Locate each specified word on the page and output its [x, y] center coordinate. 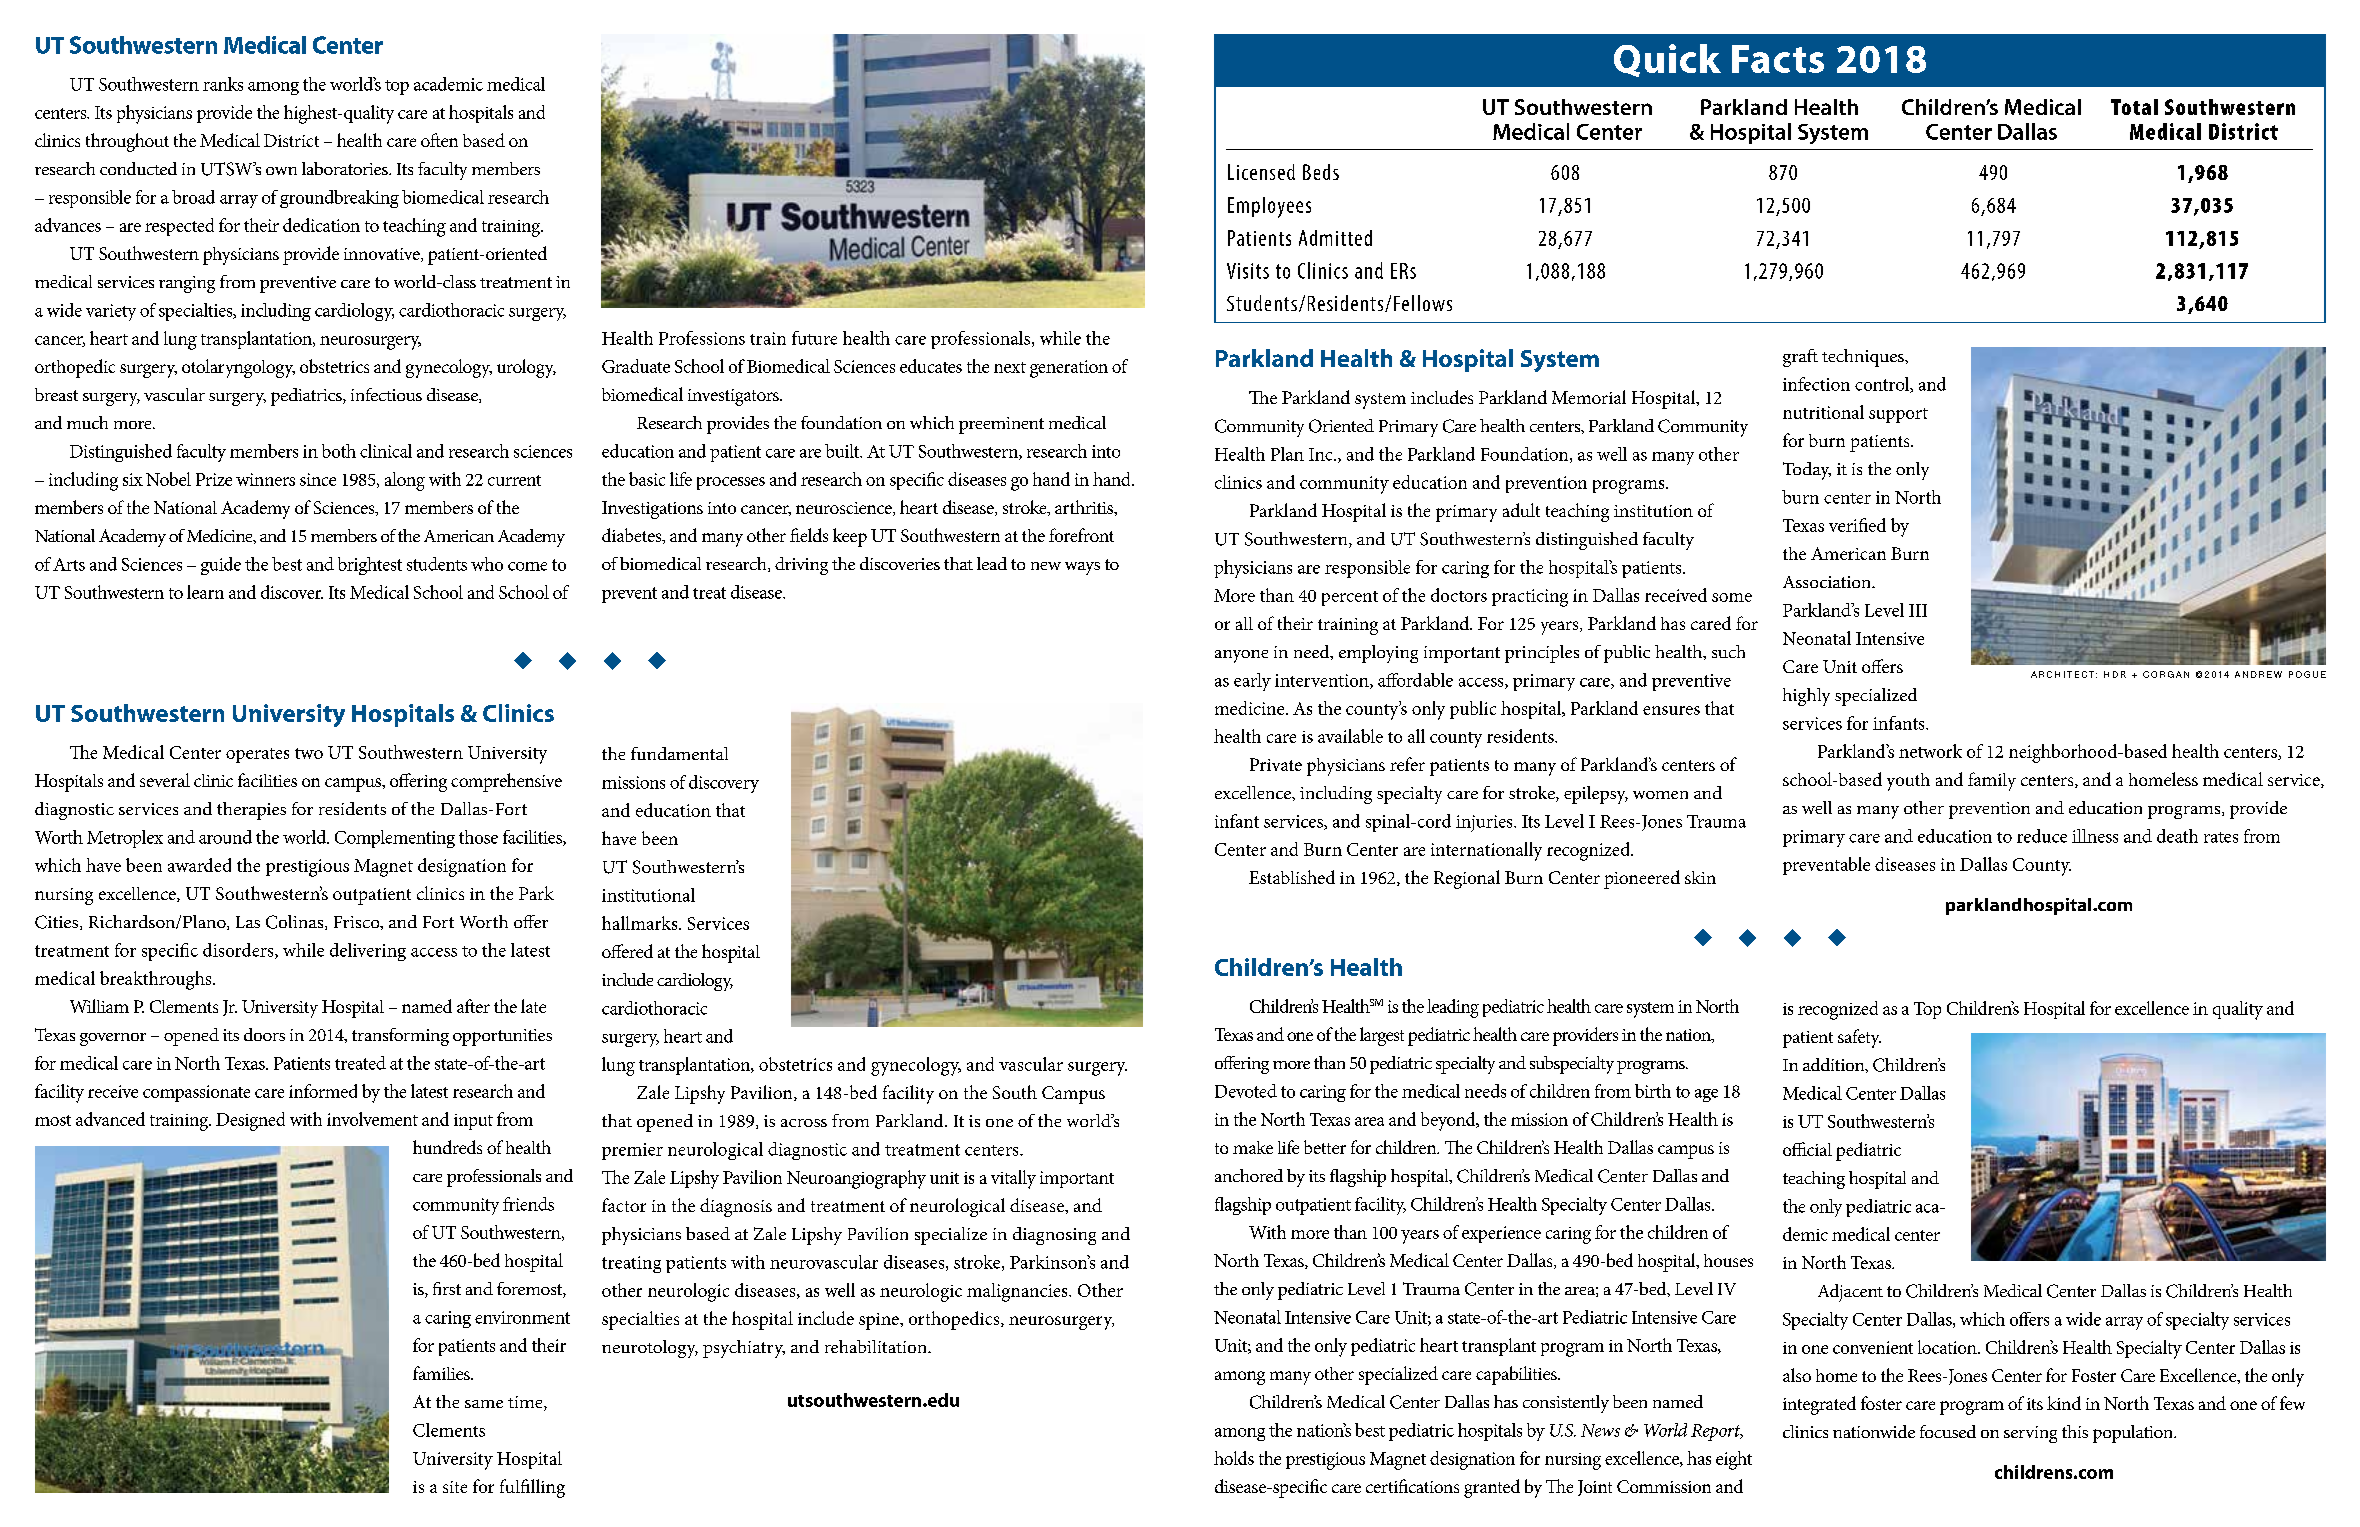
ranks [223, 84]
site [455, 1487]
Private [1276, 764]
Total [2134, 107]
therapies [251, 811]
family [1992, 781]
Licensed [1261, 172]
